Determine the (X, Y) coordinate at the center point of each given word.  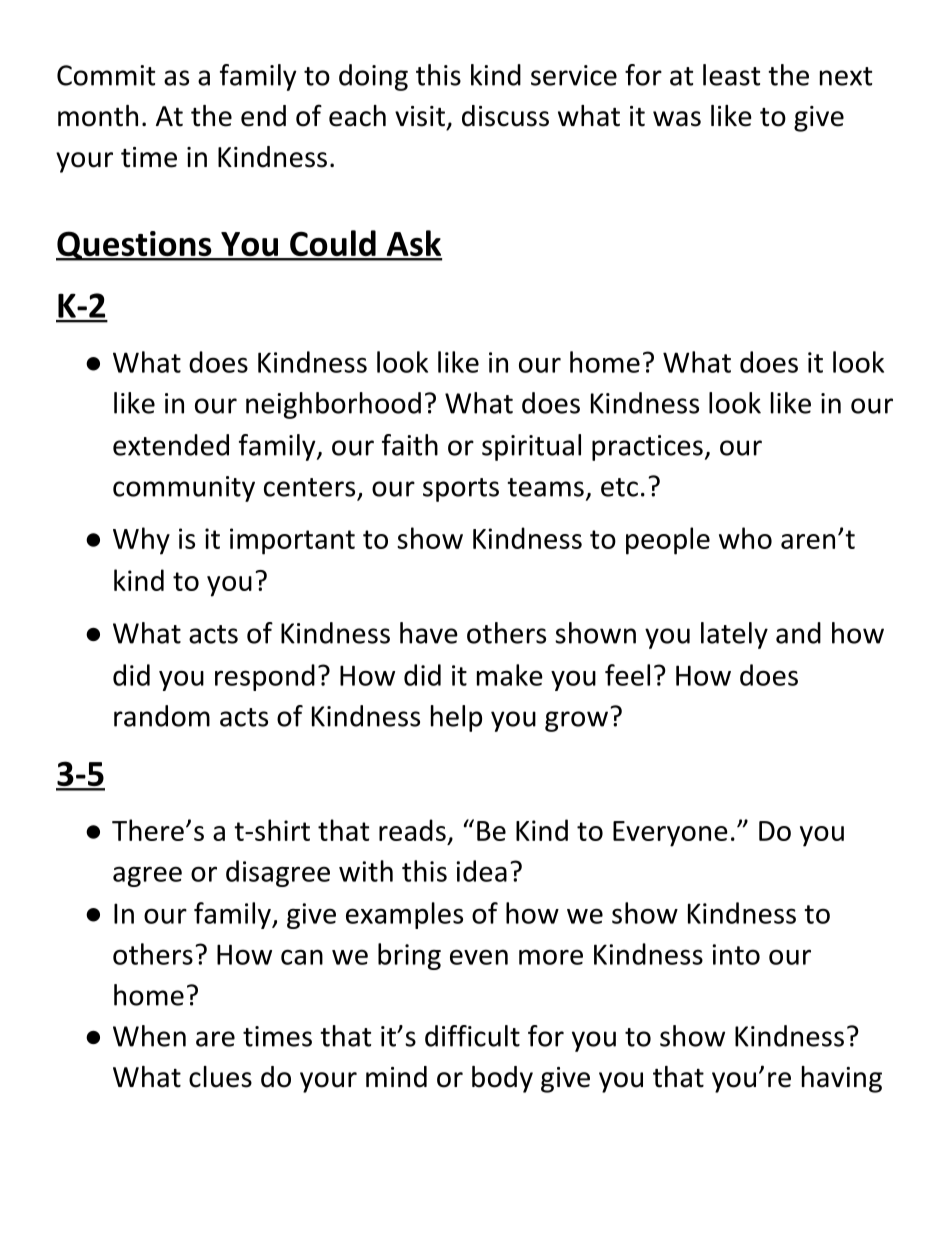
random (162, 716)
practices (647, 448)
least (731, 75)
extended (171, 445)
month (98, 116)
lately (734, 635)
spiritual (531, 447)
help (456, 718)
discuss (505, 116)
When (149, 1036)
